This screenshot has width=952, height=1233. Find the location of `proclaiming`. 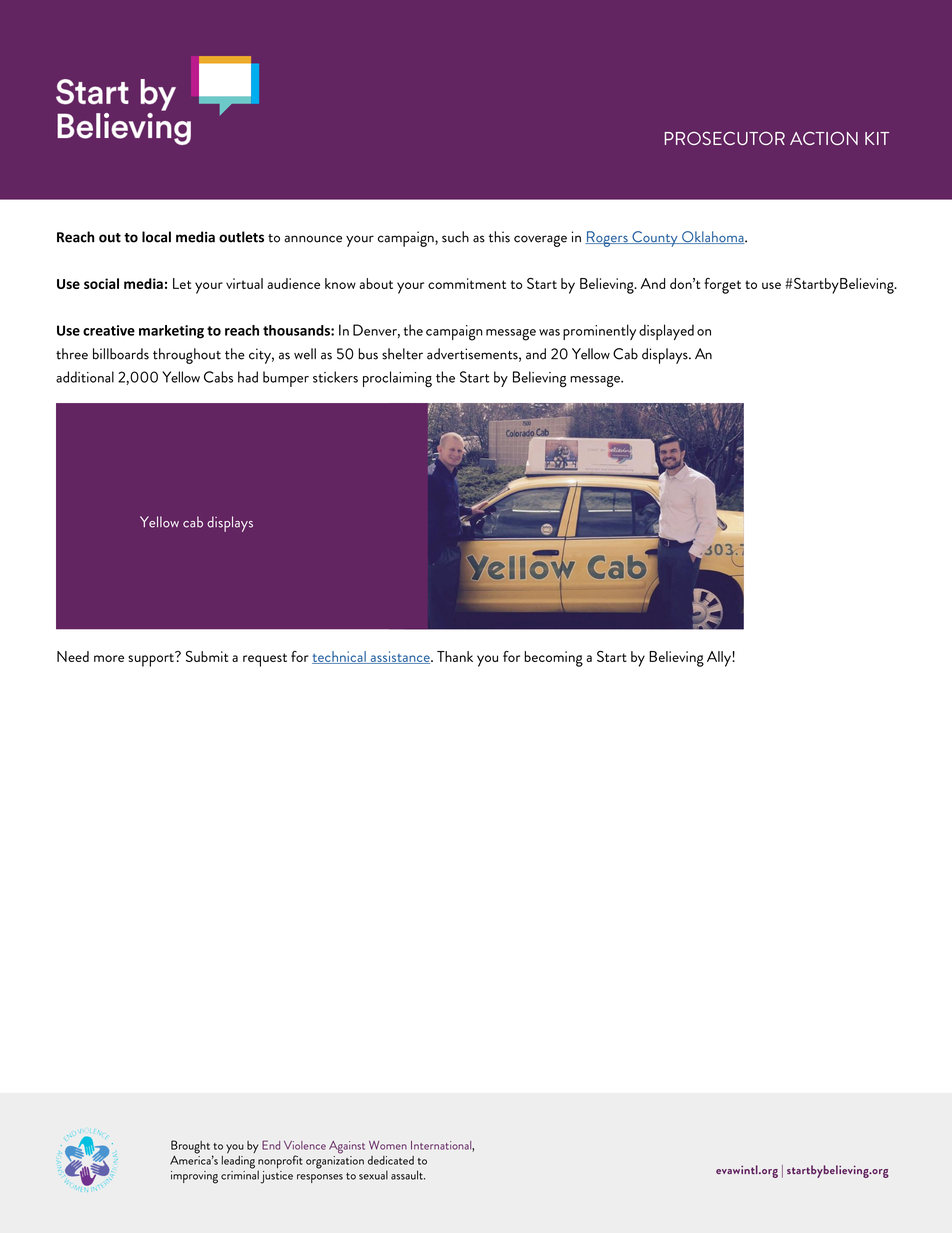

proclaiming is located at coordinates (397, 379).
